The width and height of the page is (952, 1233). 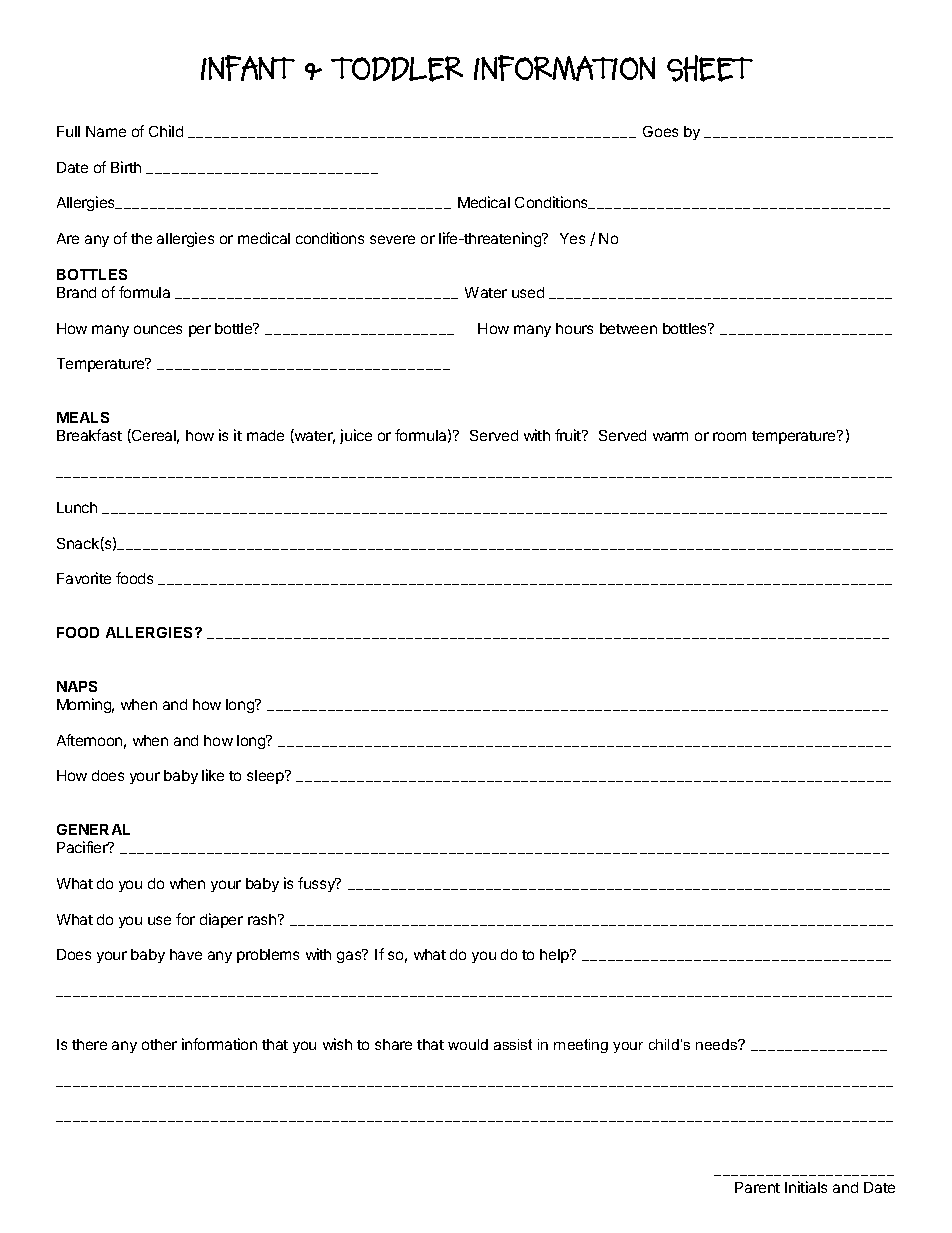 What do you see at coordinates (159, 1044) in the page?
I see `other` at bounding box center [159, 1044].
